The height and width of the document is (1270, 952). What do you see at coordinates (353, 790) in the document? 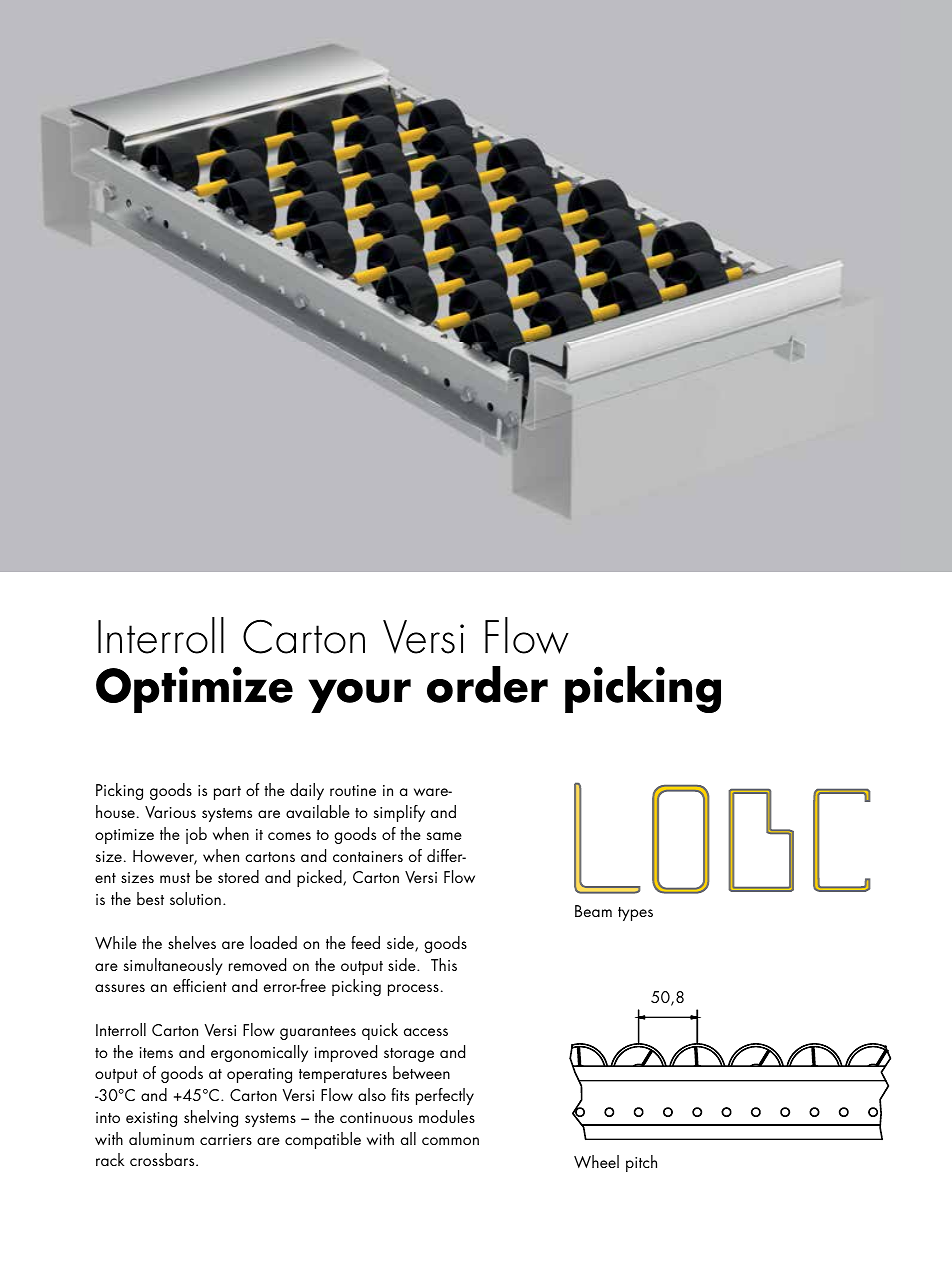
I see `routine` at bounding box center [353, 790].
